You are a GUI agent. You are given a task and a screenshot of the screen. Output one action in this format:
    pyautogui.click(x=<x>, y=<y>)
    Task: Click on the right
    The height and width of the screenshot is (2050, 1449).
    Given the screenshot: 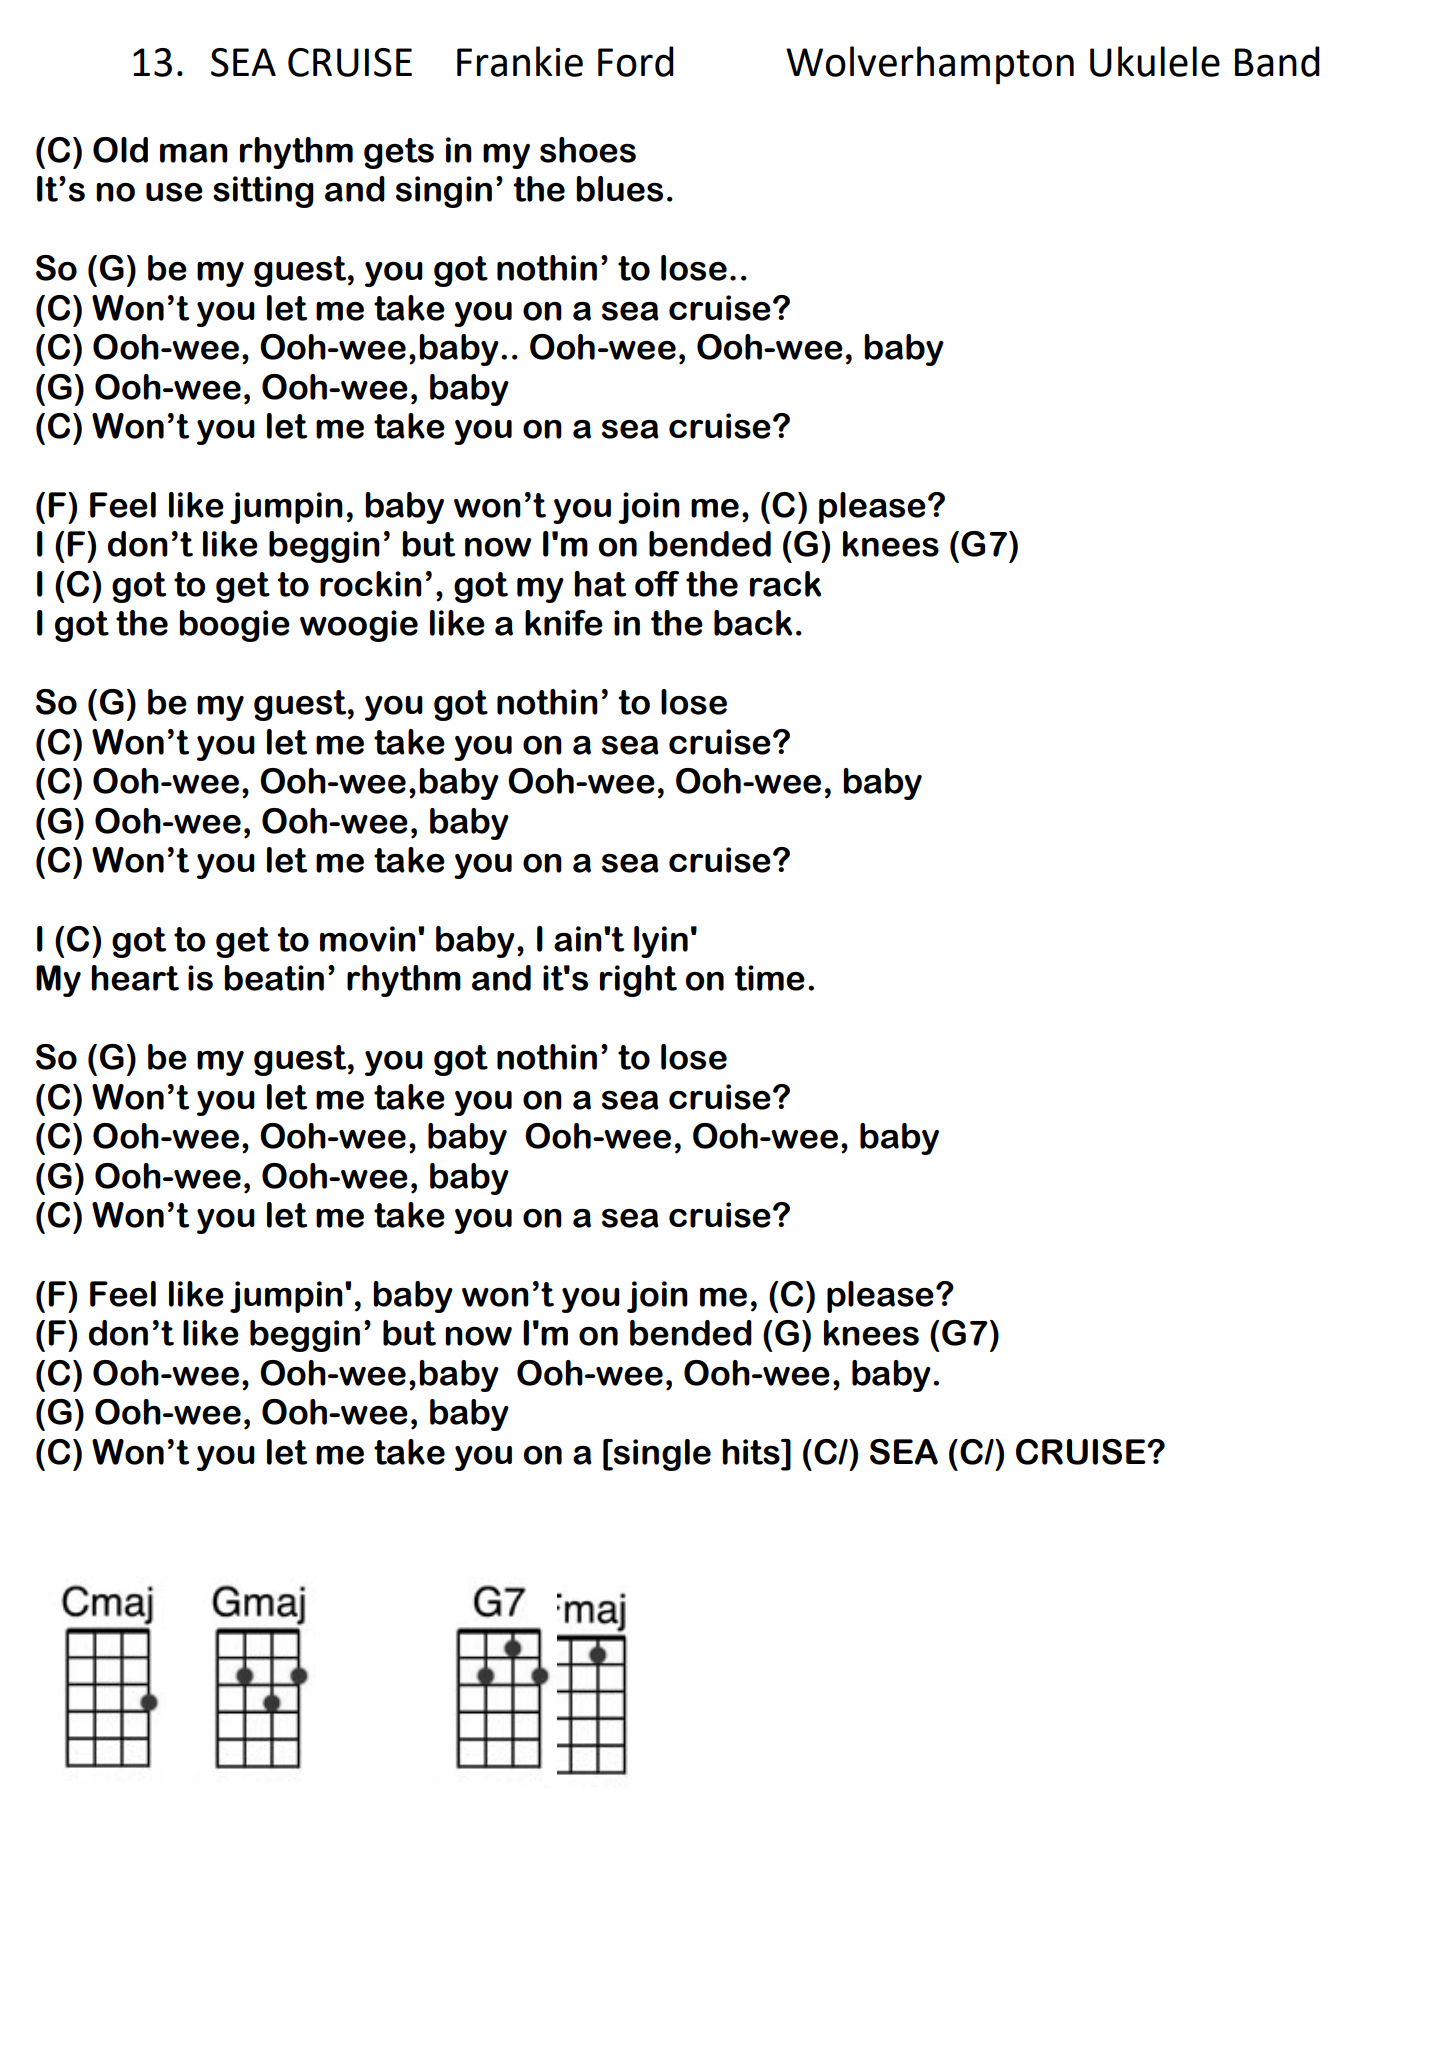 What is the action you would take?
    pyautogui.click(x=638, y=981)
